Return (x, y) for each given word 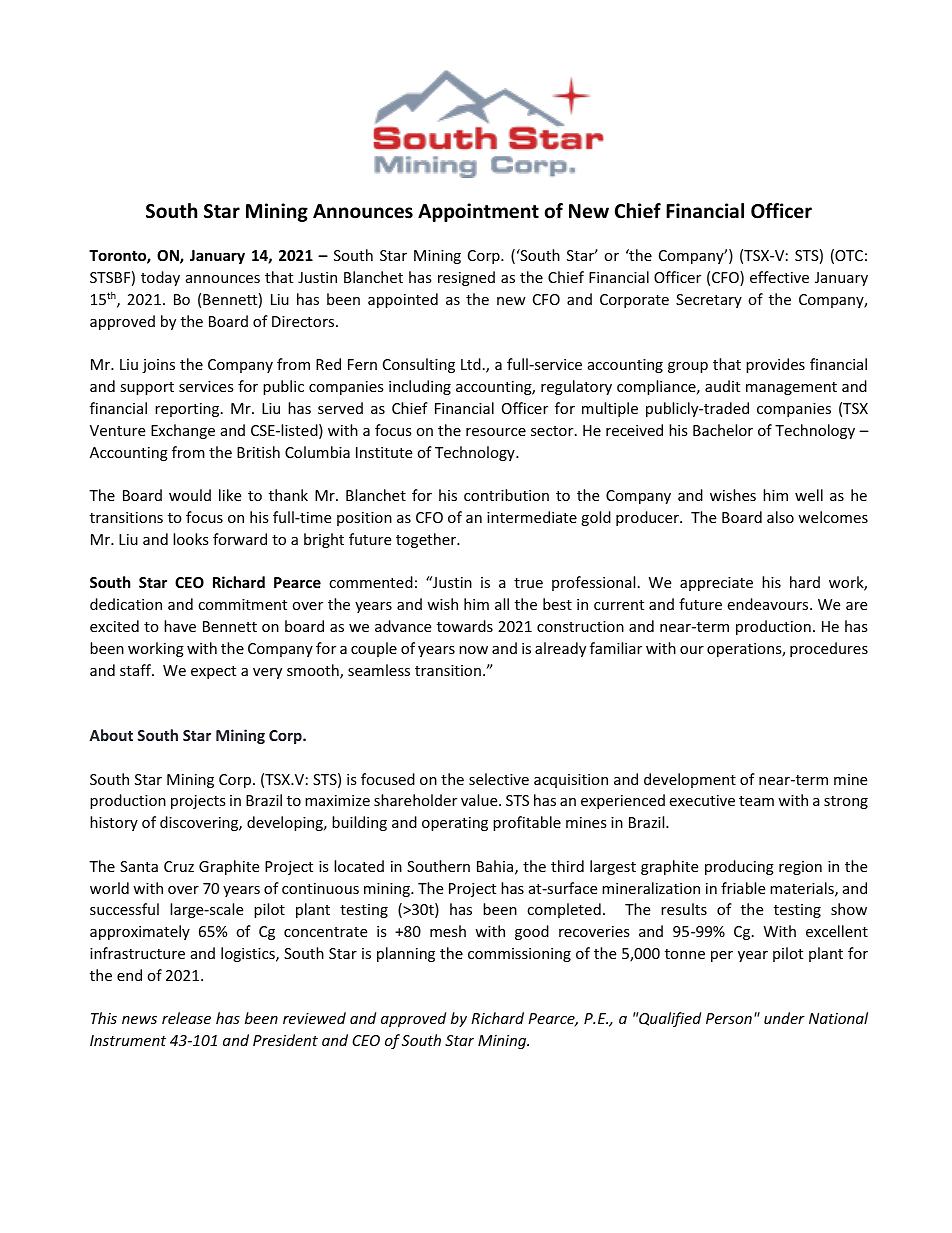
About (111, 735)
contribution (506, 495)
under (784, 1018)
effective (779, 277)
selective (499, 779)
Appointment (478, 212)
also (780, 517)
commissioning (519, 955)
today (160, 278)
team (756, 801)
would (190, 495)
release (186, 1018)
